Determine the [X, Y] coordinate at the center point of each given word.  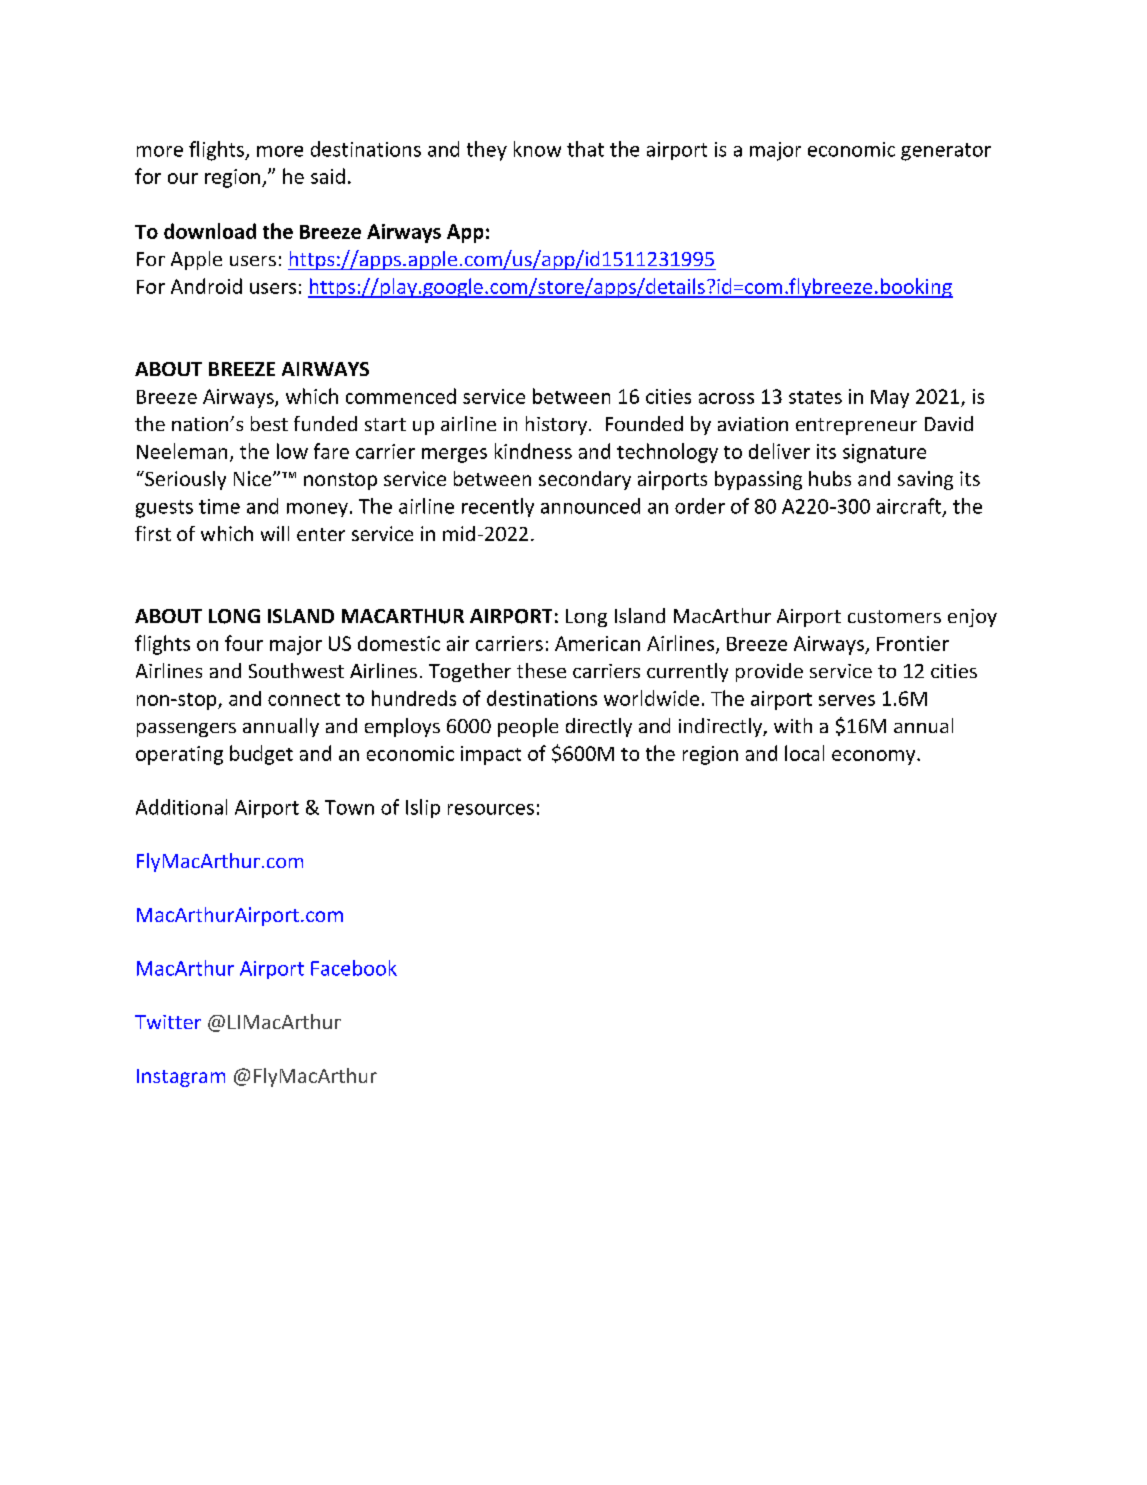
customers [894, 616]
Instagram [181, 1078]
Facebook [354, 968]
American [597, 643]
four [244, 643]
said [328, 176]
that [585, 149]
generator [946, 152]
